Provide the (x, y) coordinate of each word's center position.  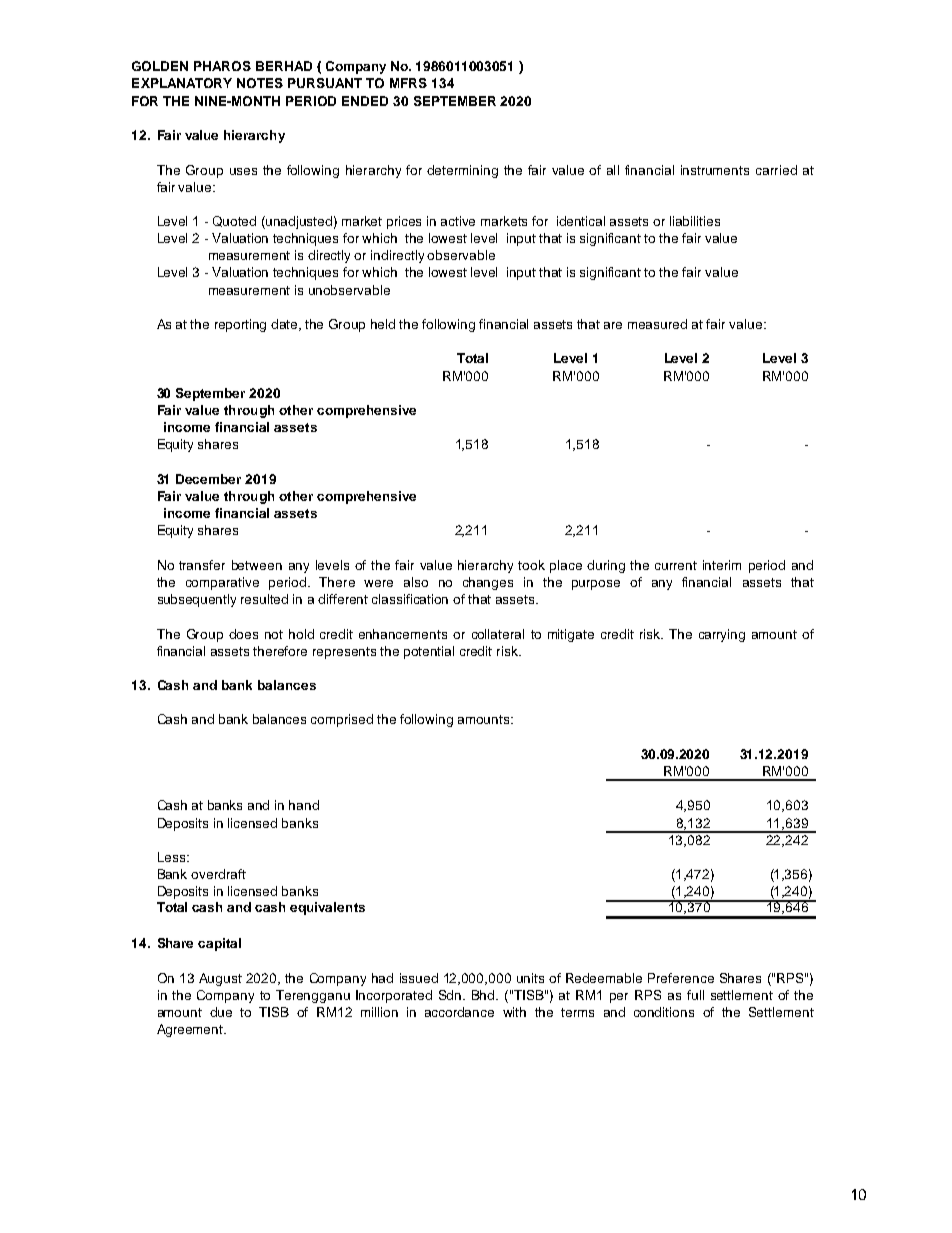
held (383, 324)
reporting (240, 325)
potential (429, 652)
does (243, 634)
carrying (722, 635)
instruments (715, 170)
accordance (459, 1012)
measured (657, 324)
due (221, 1012)
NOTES (260, 83)
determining (462, 171)
